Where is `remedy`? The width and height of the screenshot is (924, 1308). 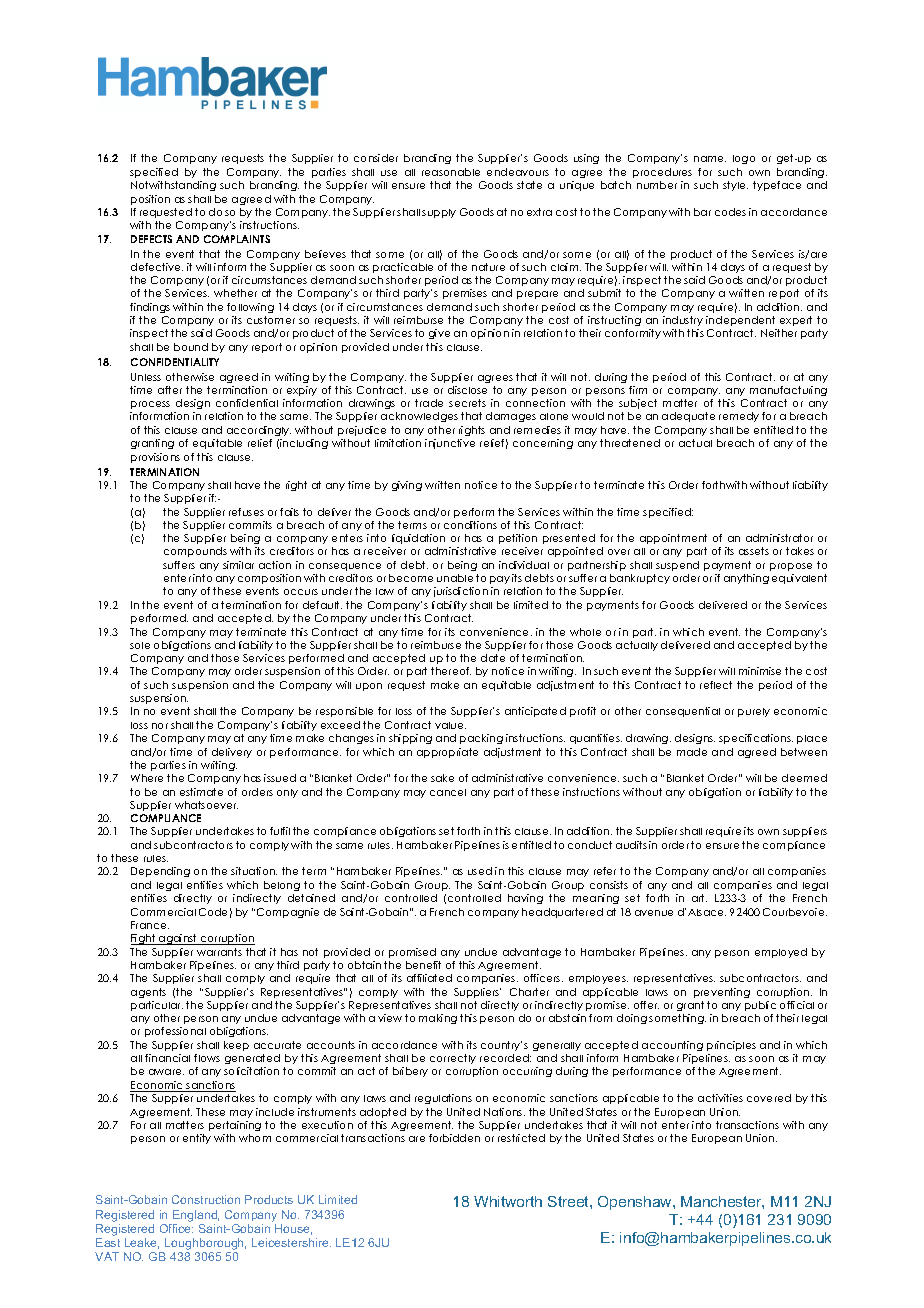
remedy is located at coordinates (739, 417).
